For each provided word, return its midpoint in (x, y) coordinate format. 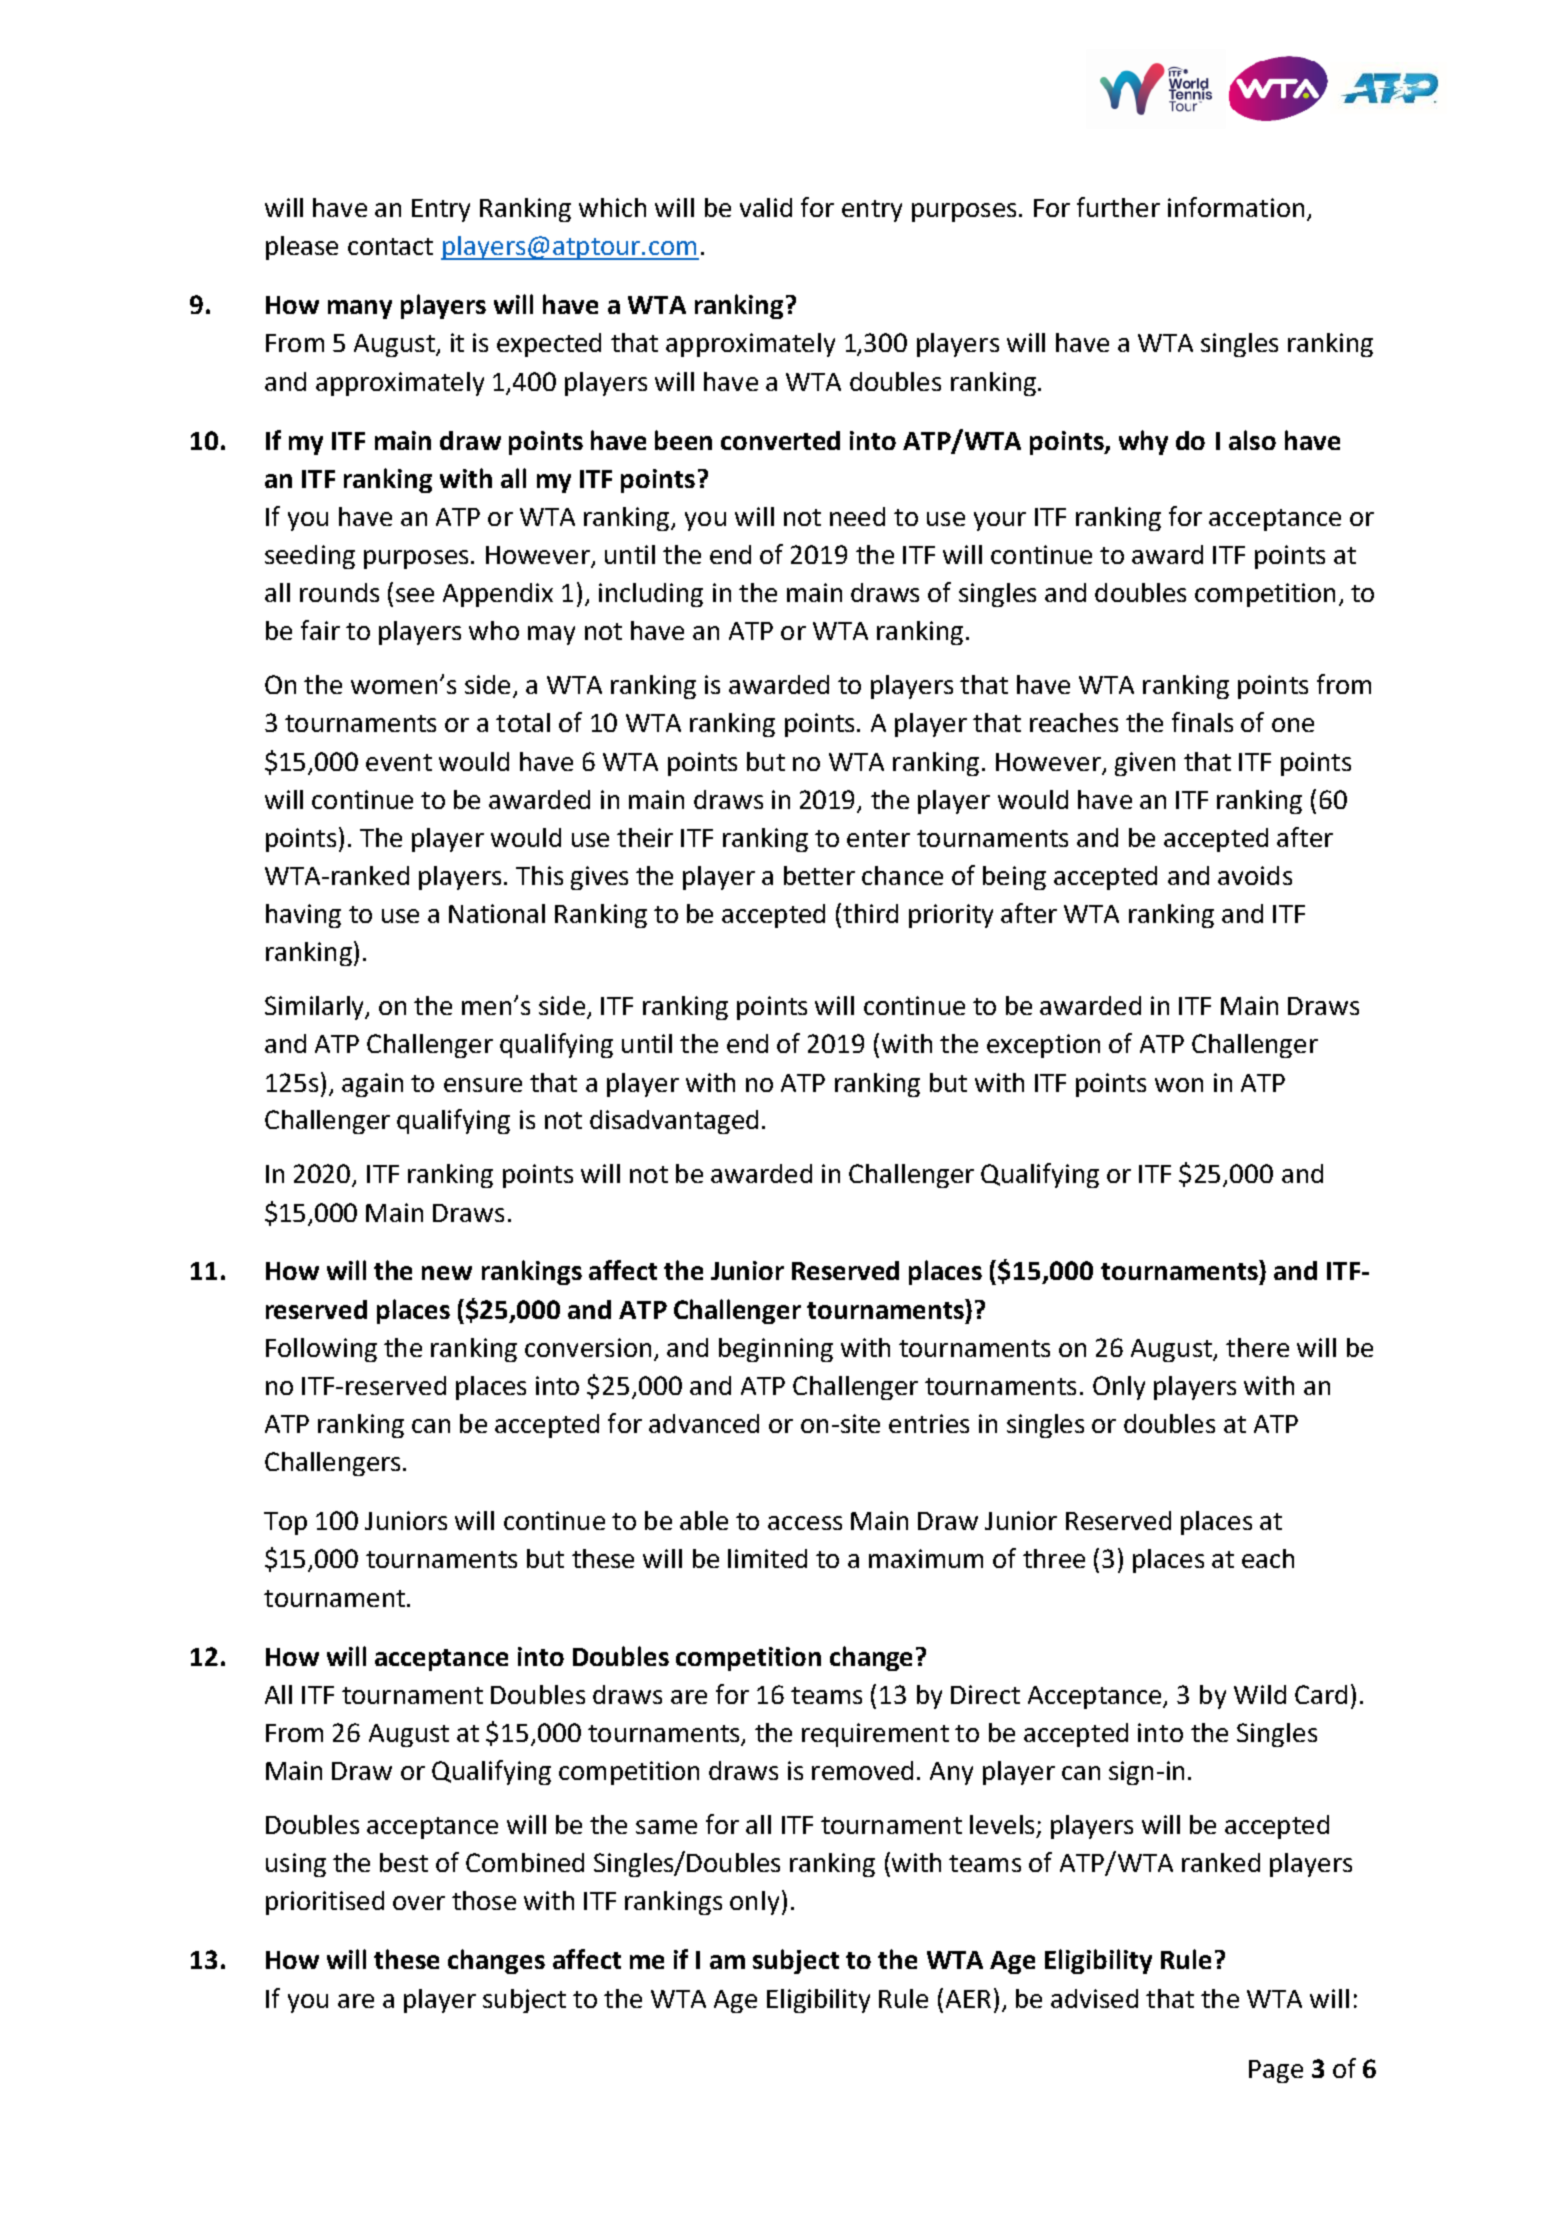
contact (390, 246)
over (419, 1903)
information (1236, 207)
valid (766, 207)
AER (968, 1999)
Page (1276, 2071)
